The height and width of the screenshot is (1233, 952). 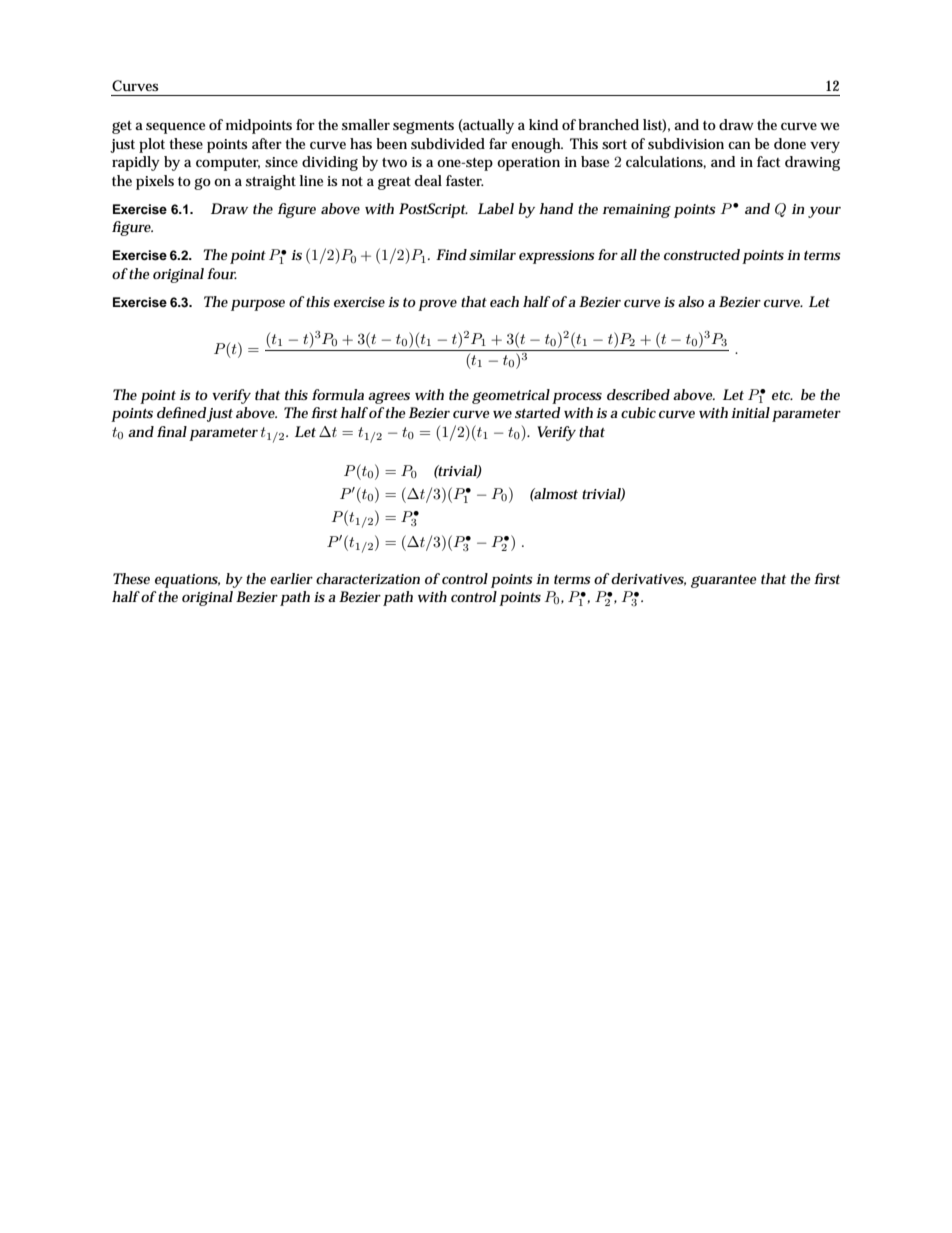 What do you see at coordinates (537, 145) in the screenshot?
I see `enough` at bounding box center [537, 145].
